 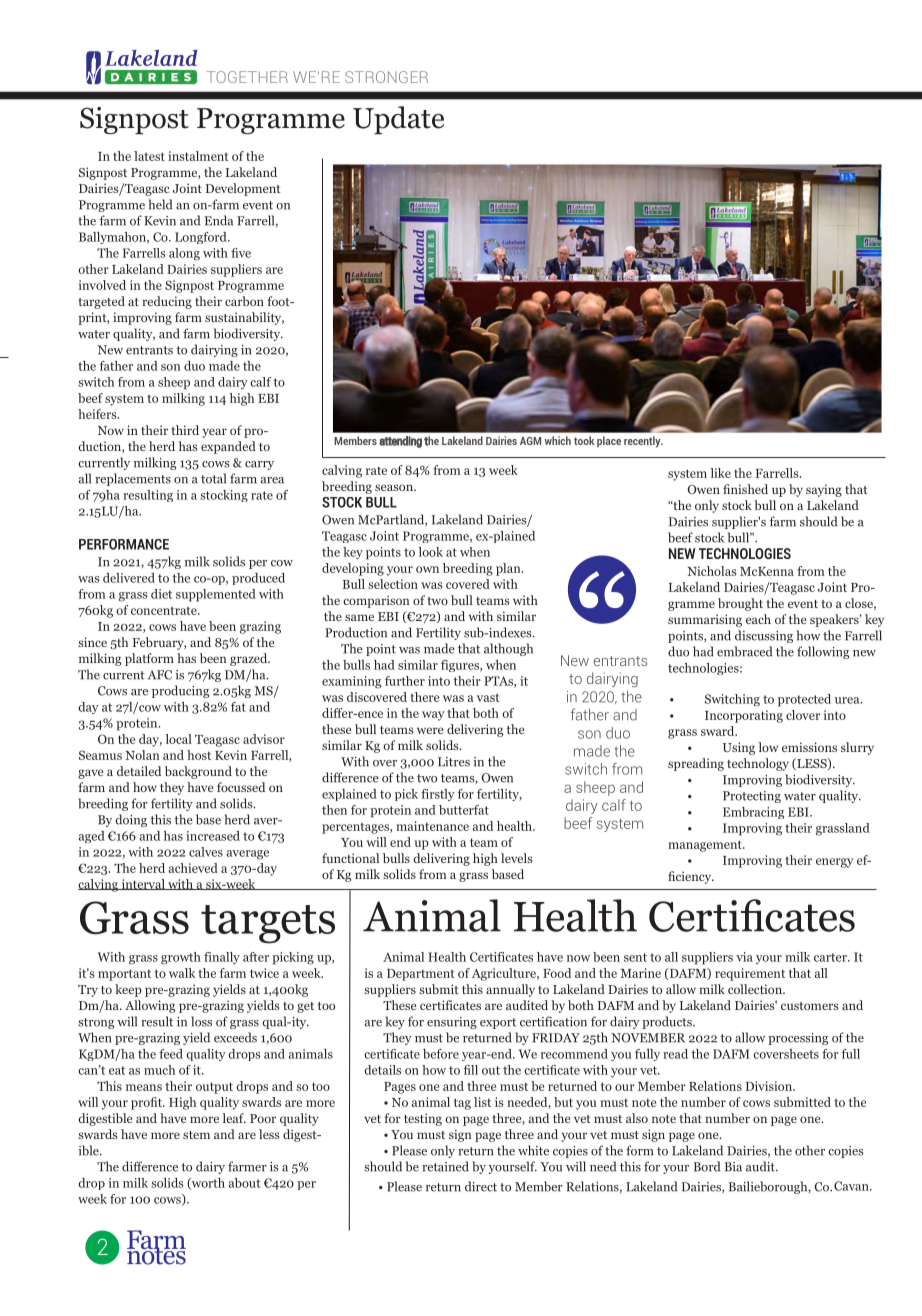 What do you see at coordinates (764, 636) in the screenshot?
I see `discussing` at bounding box center [764, 636].
